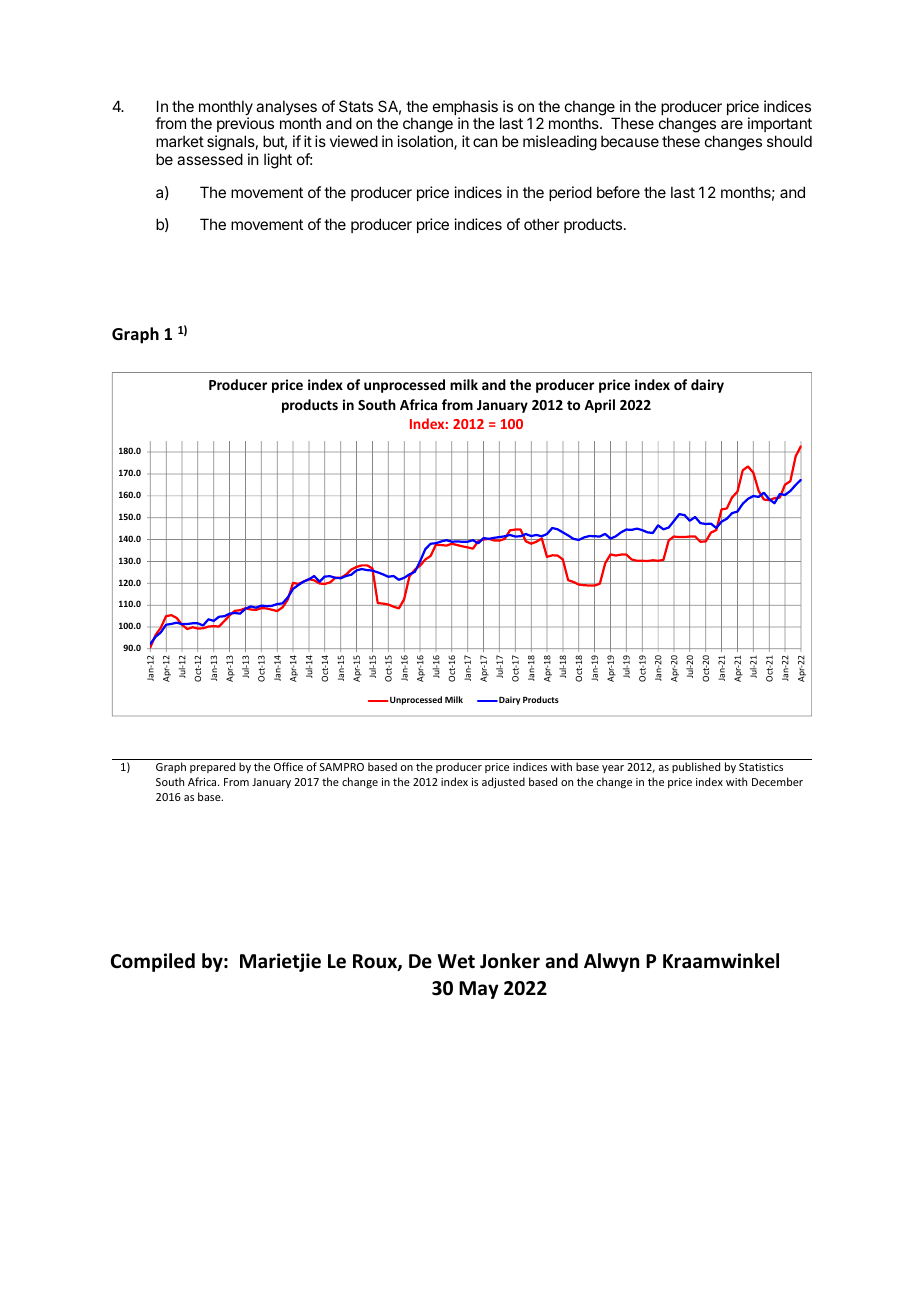 The image size is (924, 1308). Describe the element at coordinates (611, 962) in the page. I see `Alwyn` at that location.
